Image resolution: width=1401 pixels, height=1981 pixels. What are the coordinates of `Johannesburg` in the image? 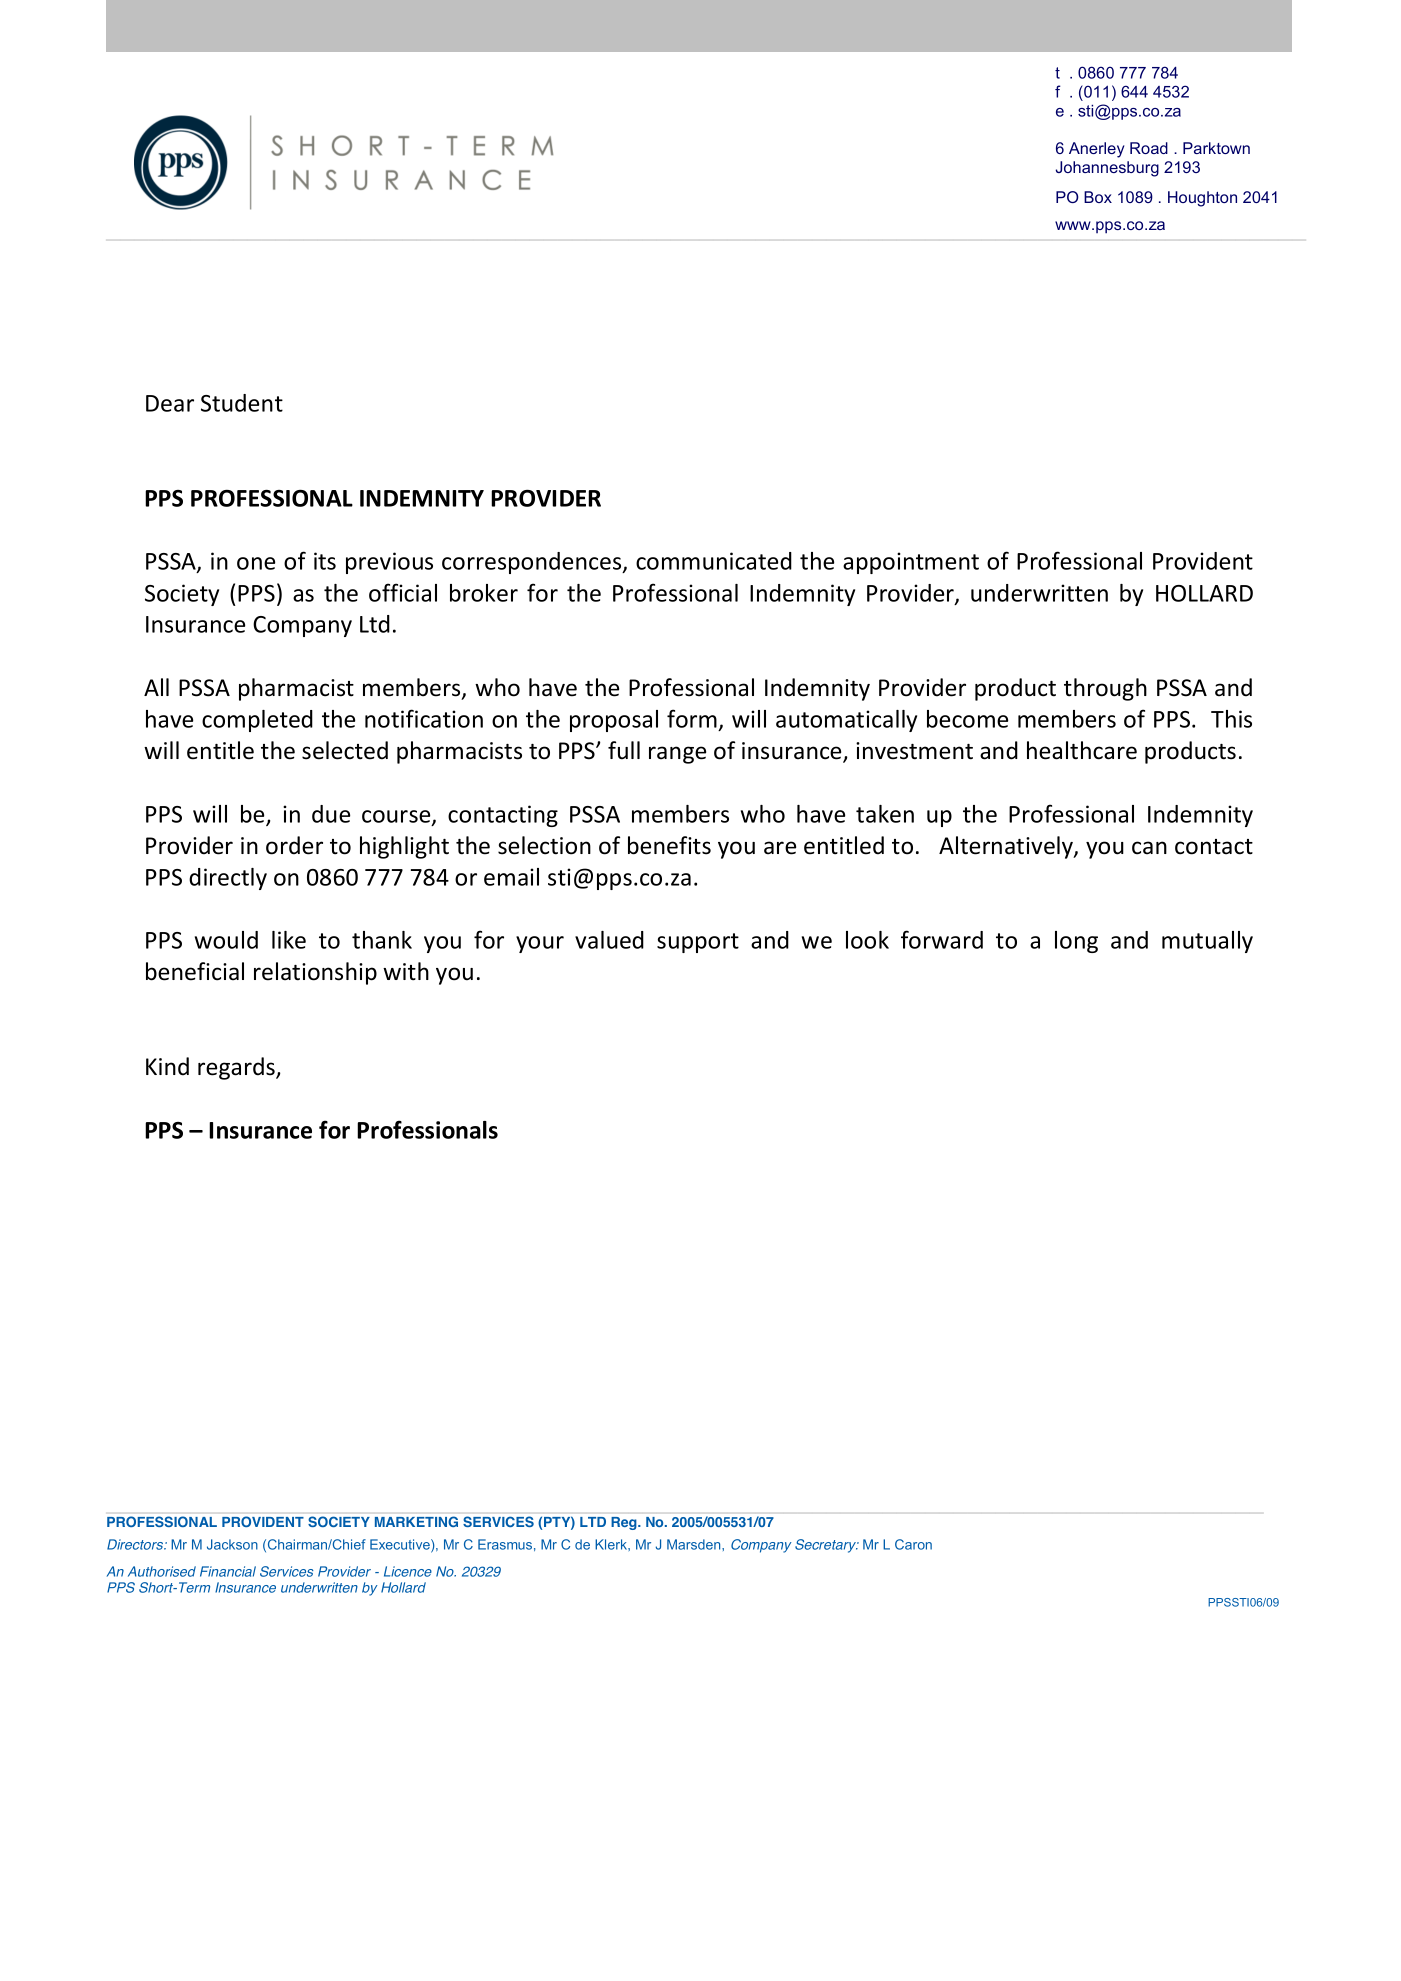 It's located at (1107, 169).
